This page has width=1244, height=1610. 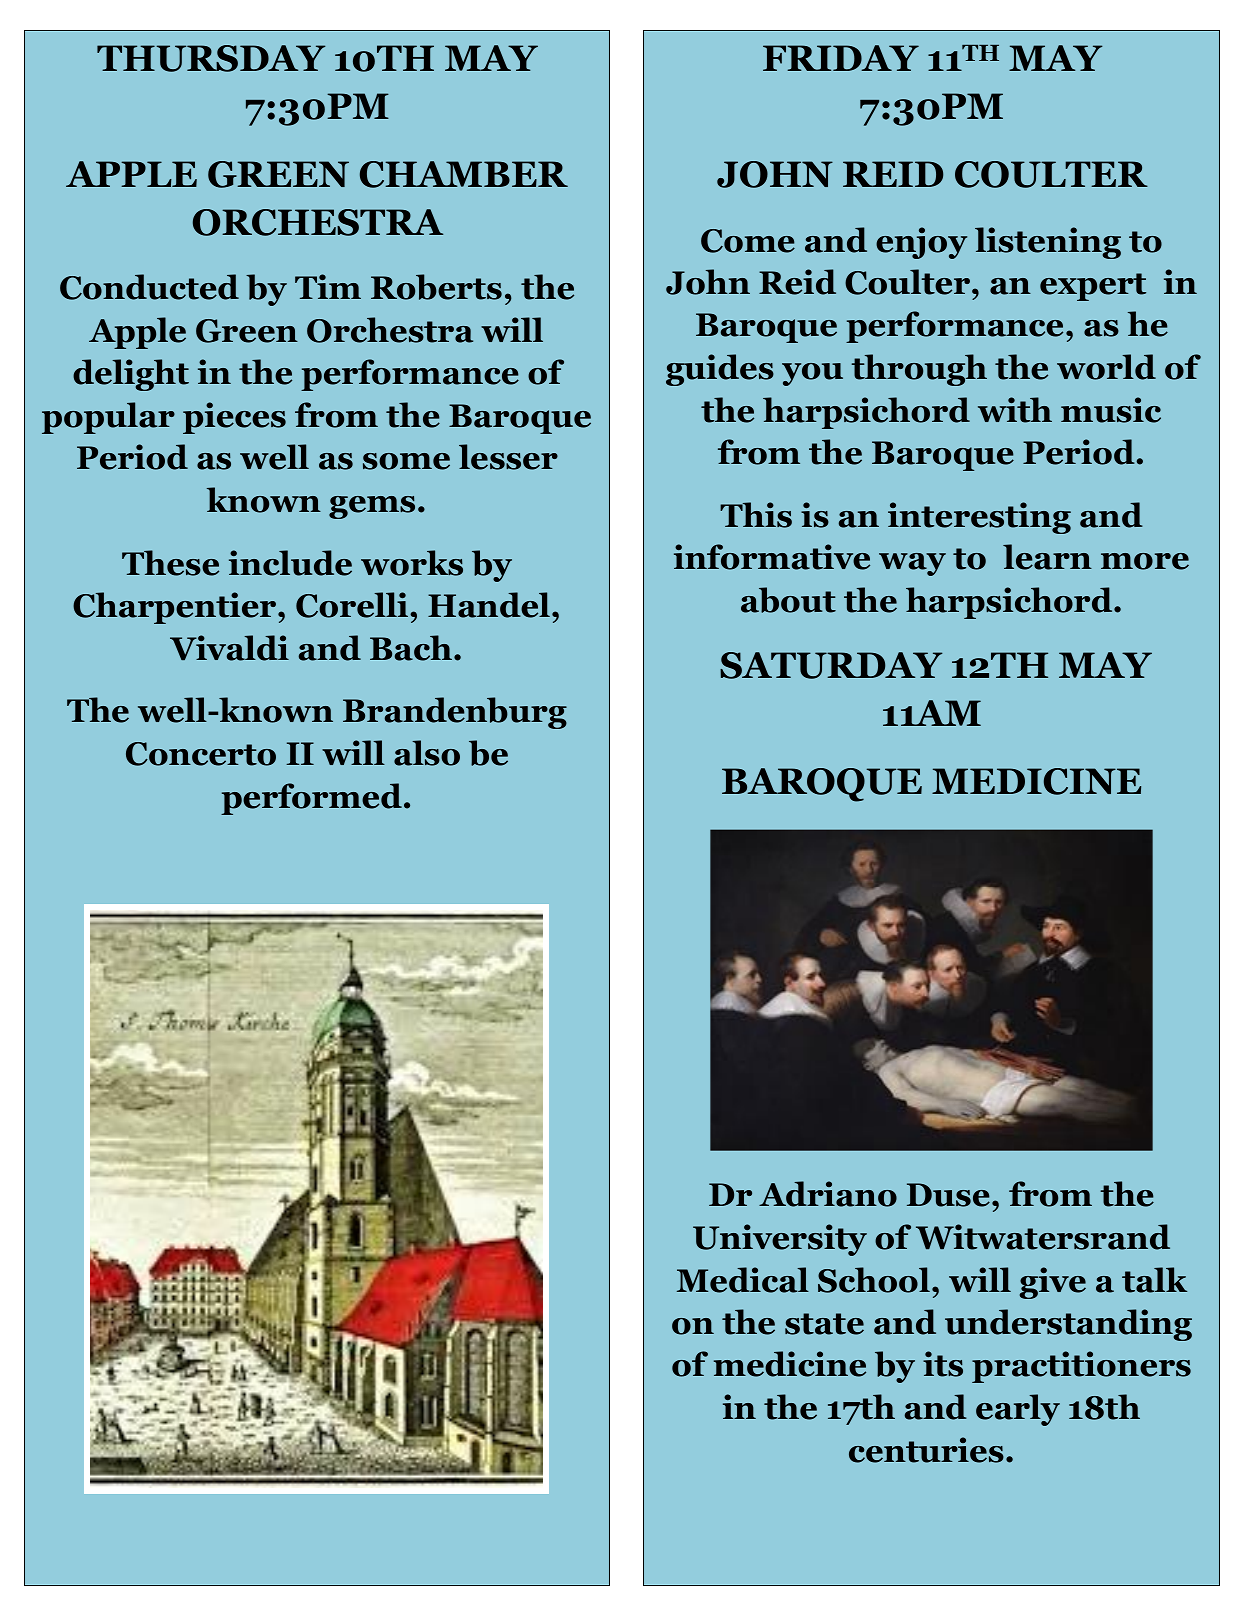 I want to click on Witwatersrand, so click(x=1043, y=1237).
